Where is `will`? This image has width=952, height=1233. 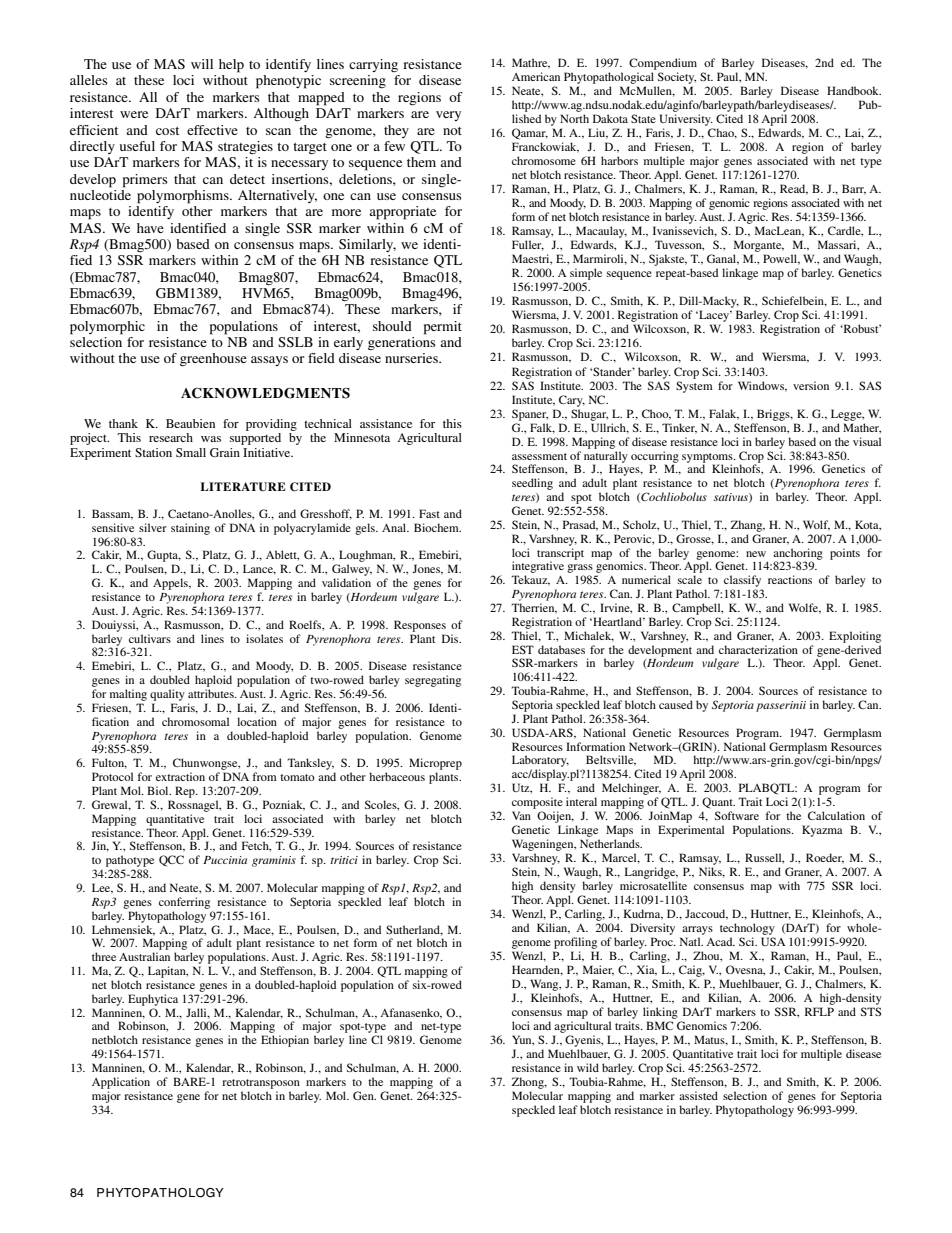
will is located at coordinates (202, 64).
